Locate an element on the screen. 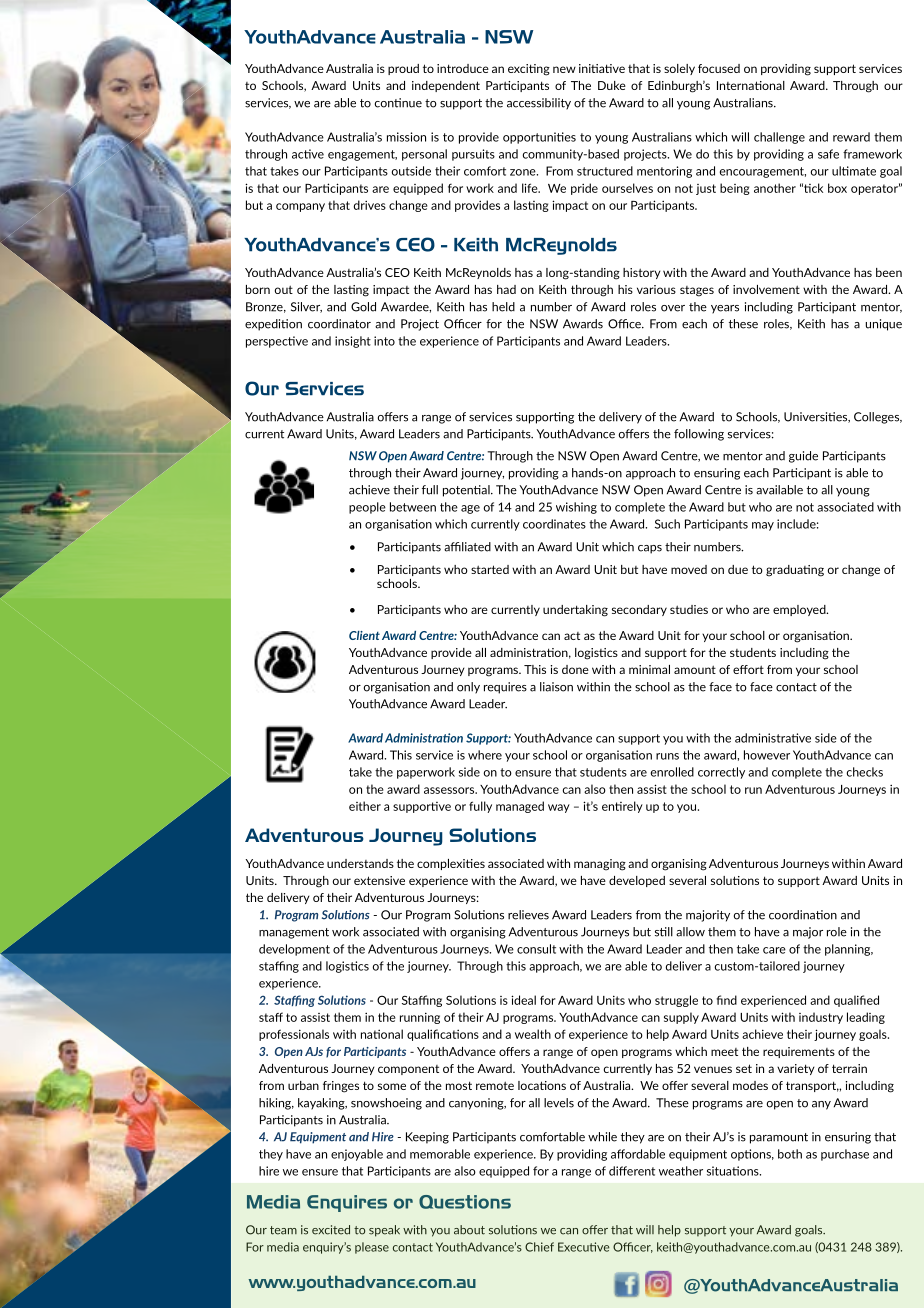 The image size is (924, 1308). done is located at coordinates (575, 669).
